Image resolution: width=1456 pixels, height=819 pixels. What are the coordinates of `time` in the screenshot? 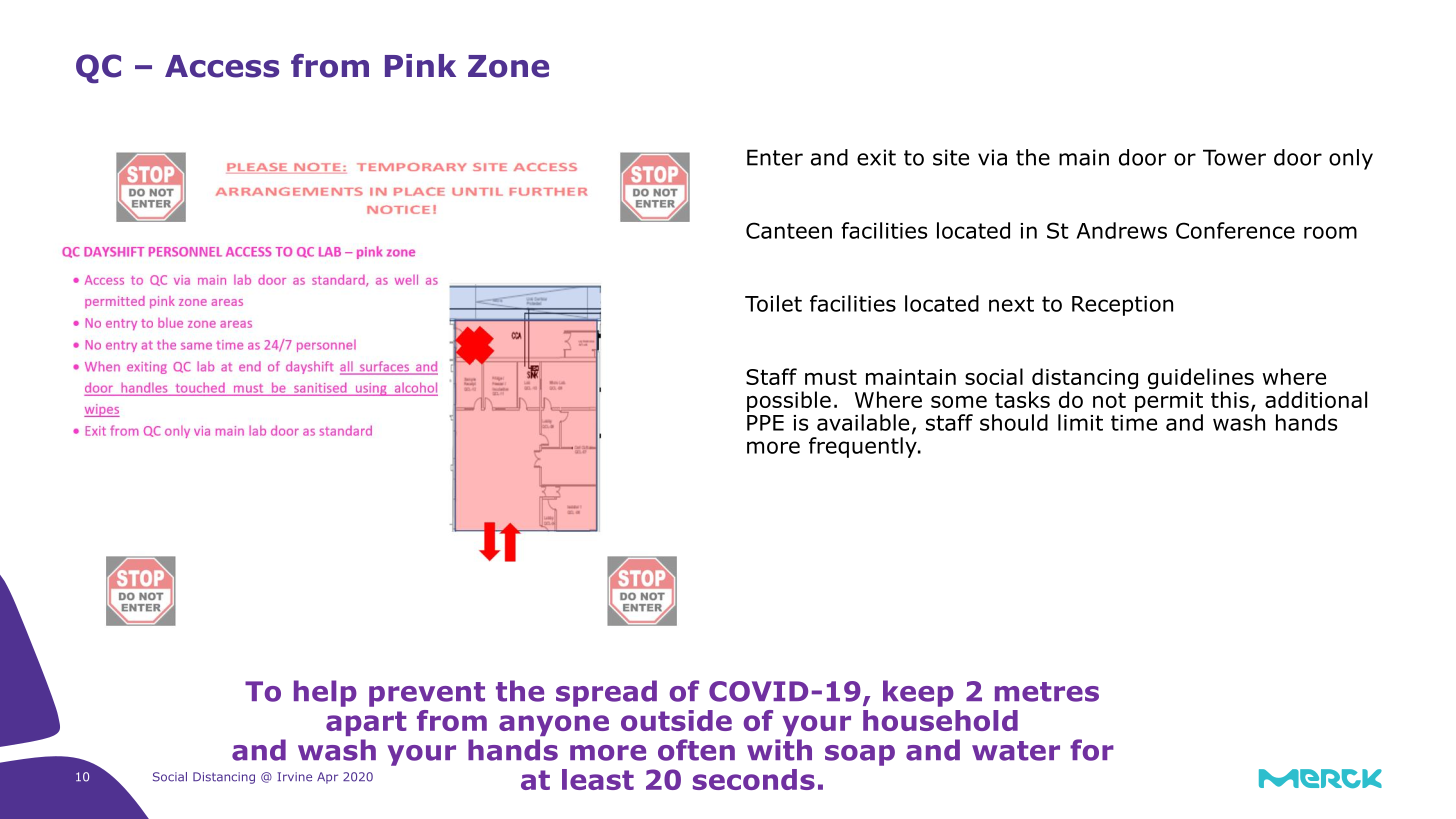 It's located at (1134, 423).
